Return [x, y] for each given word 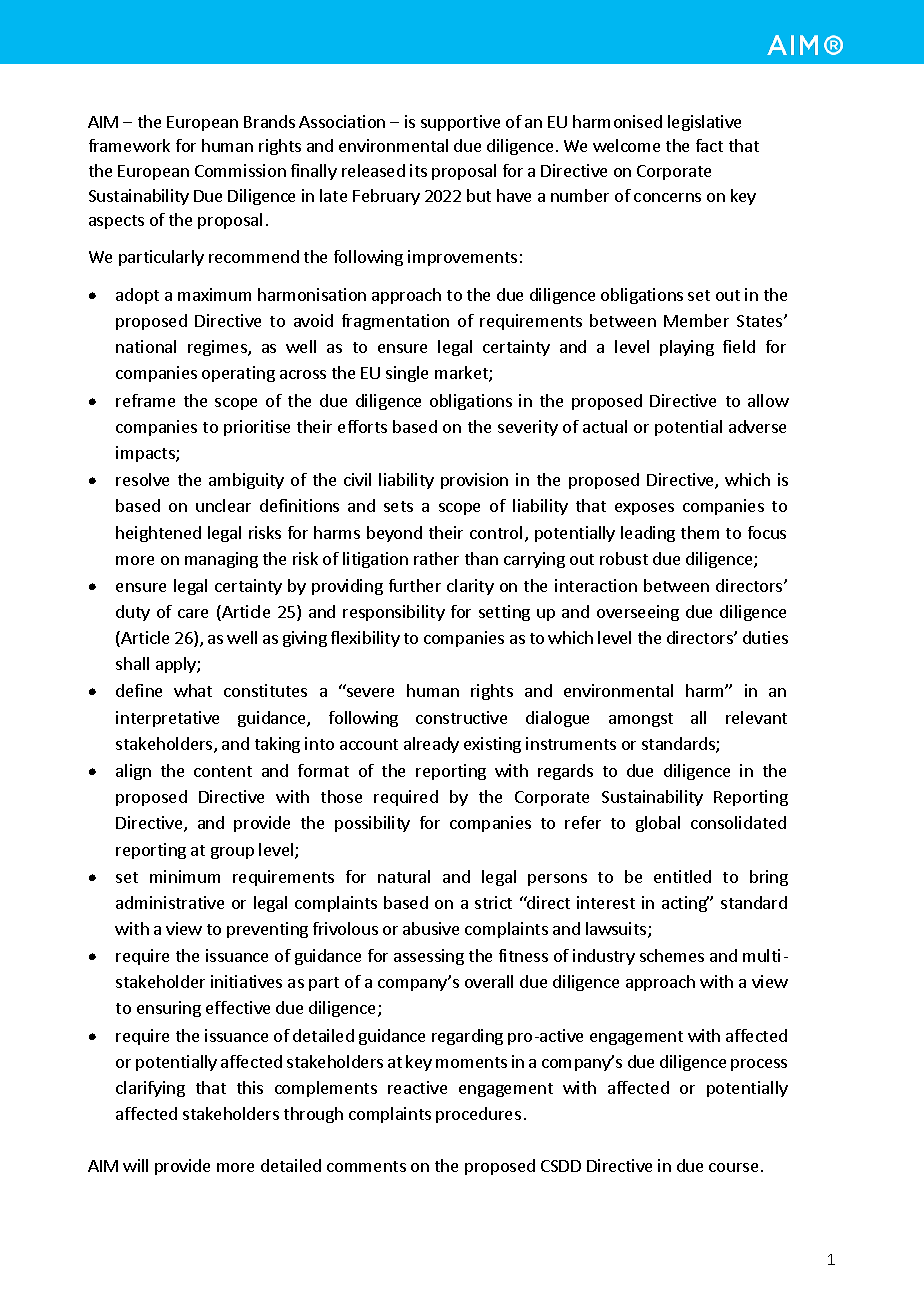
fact [709, 145]
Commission [240, 170]
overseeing [638, 613]
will [135, 1165]
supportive [460, 123]
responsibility [394, 613]
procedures [478, 1115]
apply [177, 665]
